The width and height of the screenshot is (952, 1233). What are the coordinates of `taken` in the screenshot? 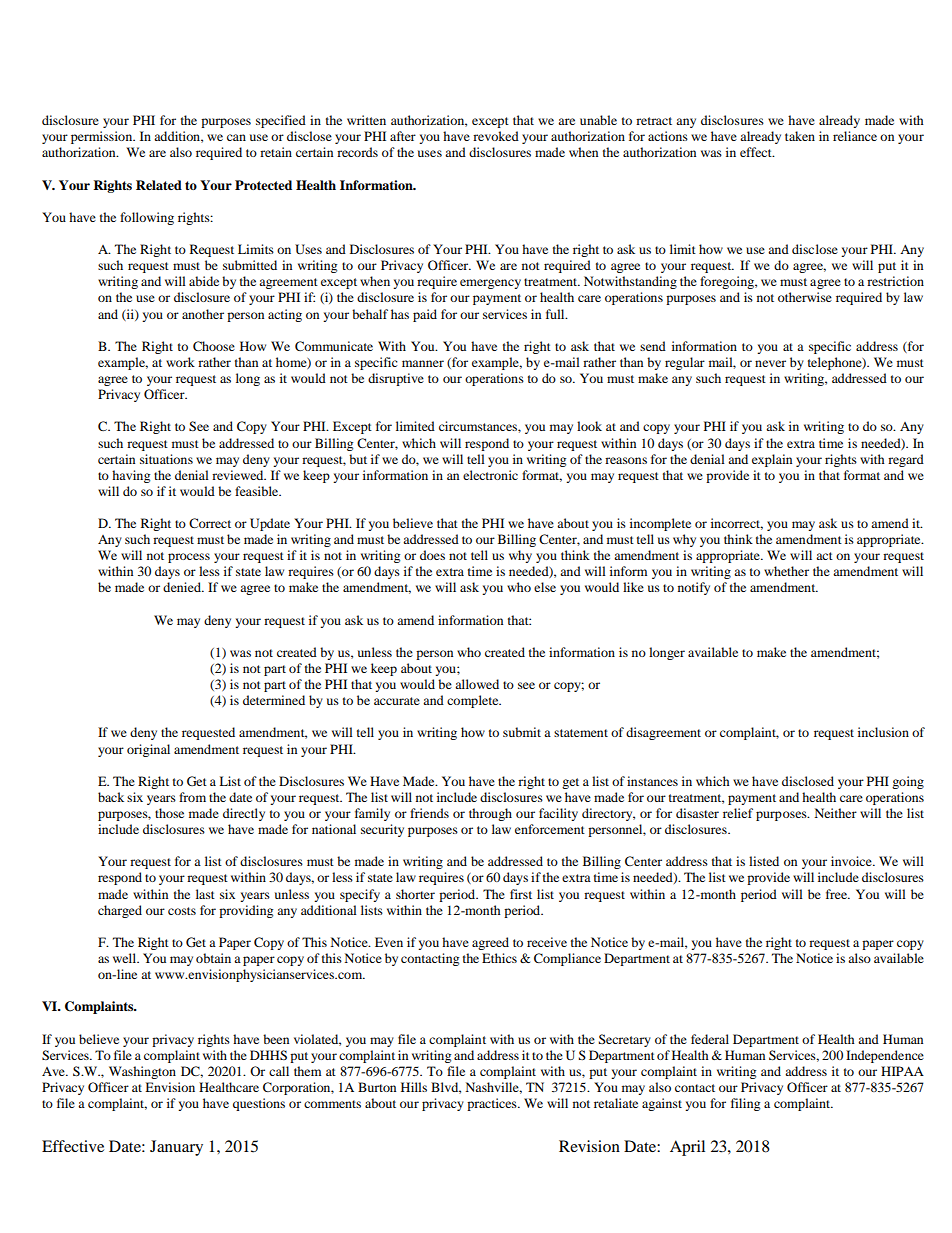 It's located at (800, 136).
